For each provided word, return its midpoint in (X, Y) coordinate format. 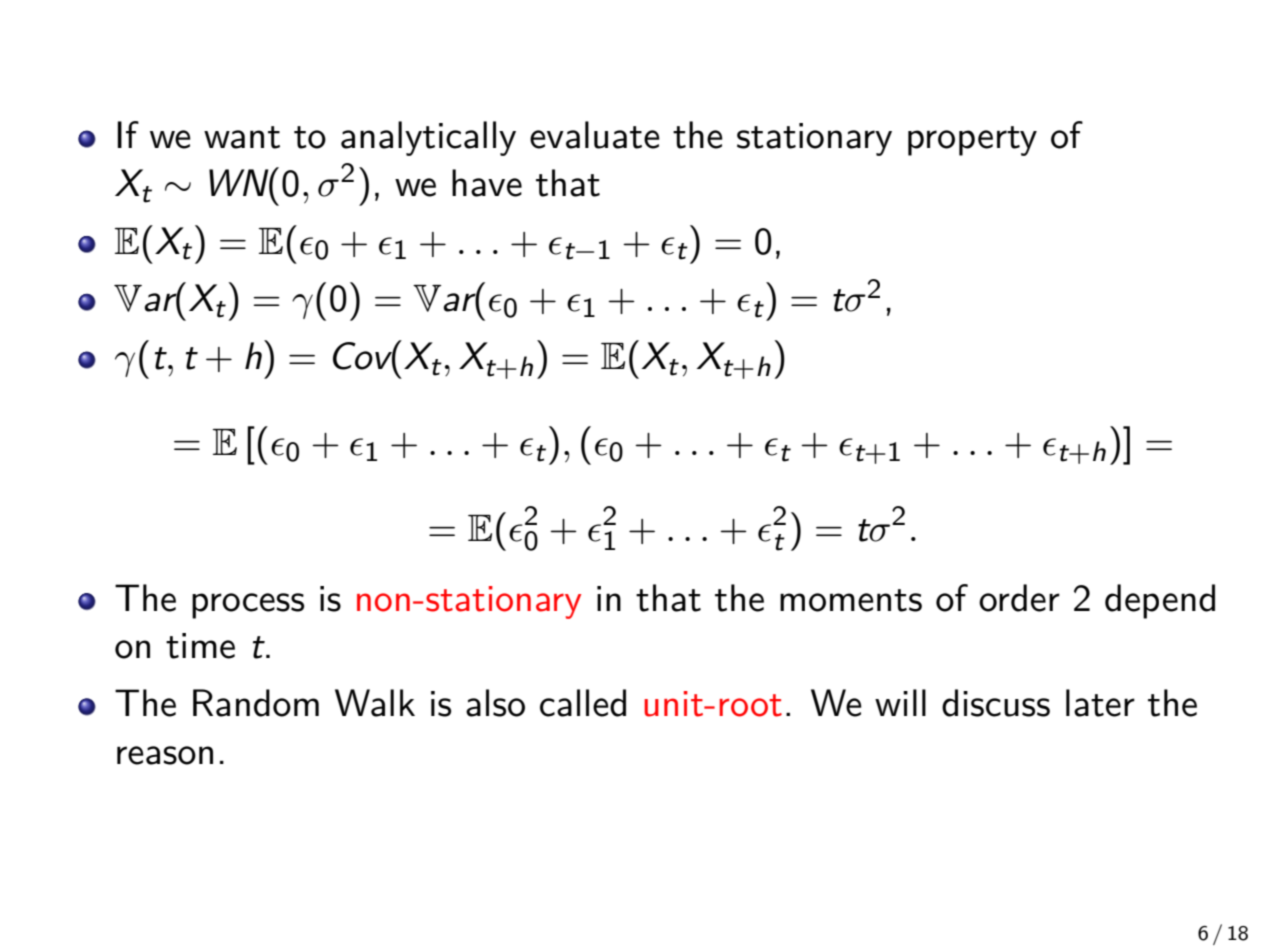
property (972, 141)
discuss (996, 703)
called (583, 703)
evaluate (595, 135)
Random (256, 703)
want (242, 137)
